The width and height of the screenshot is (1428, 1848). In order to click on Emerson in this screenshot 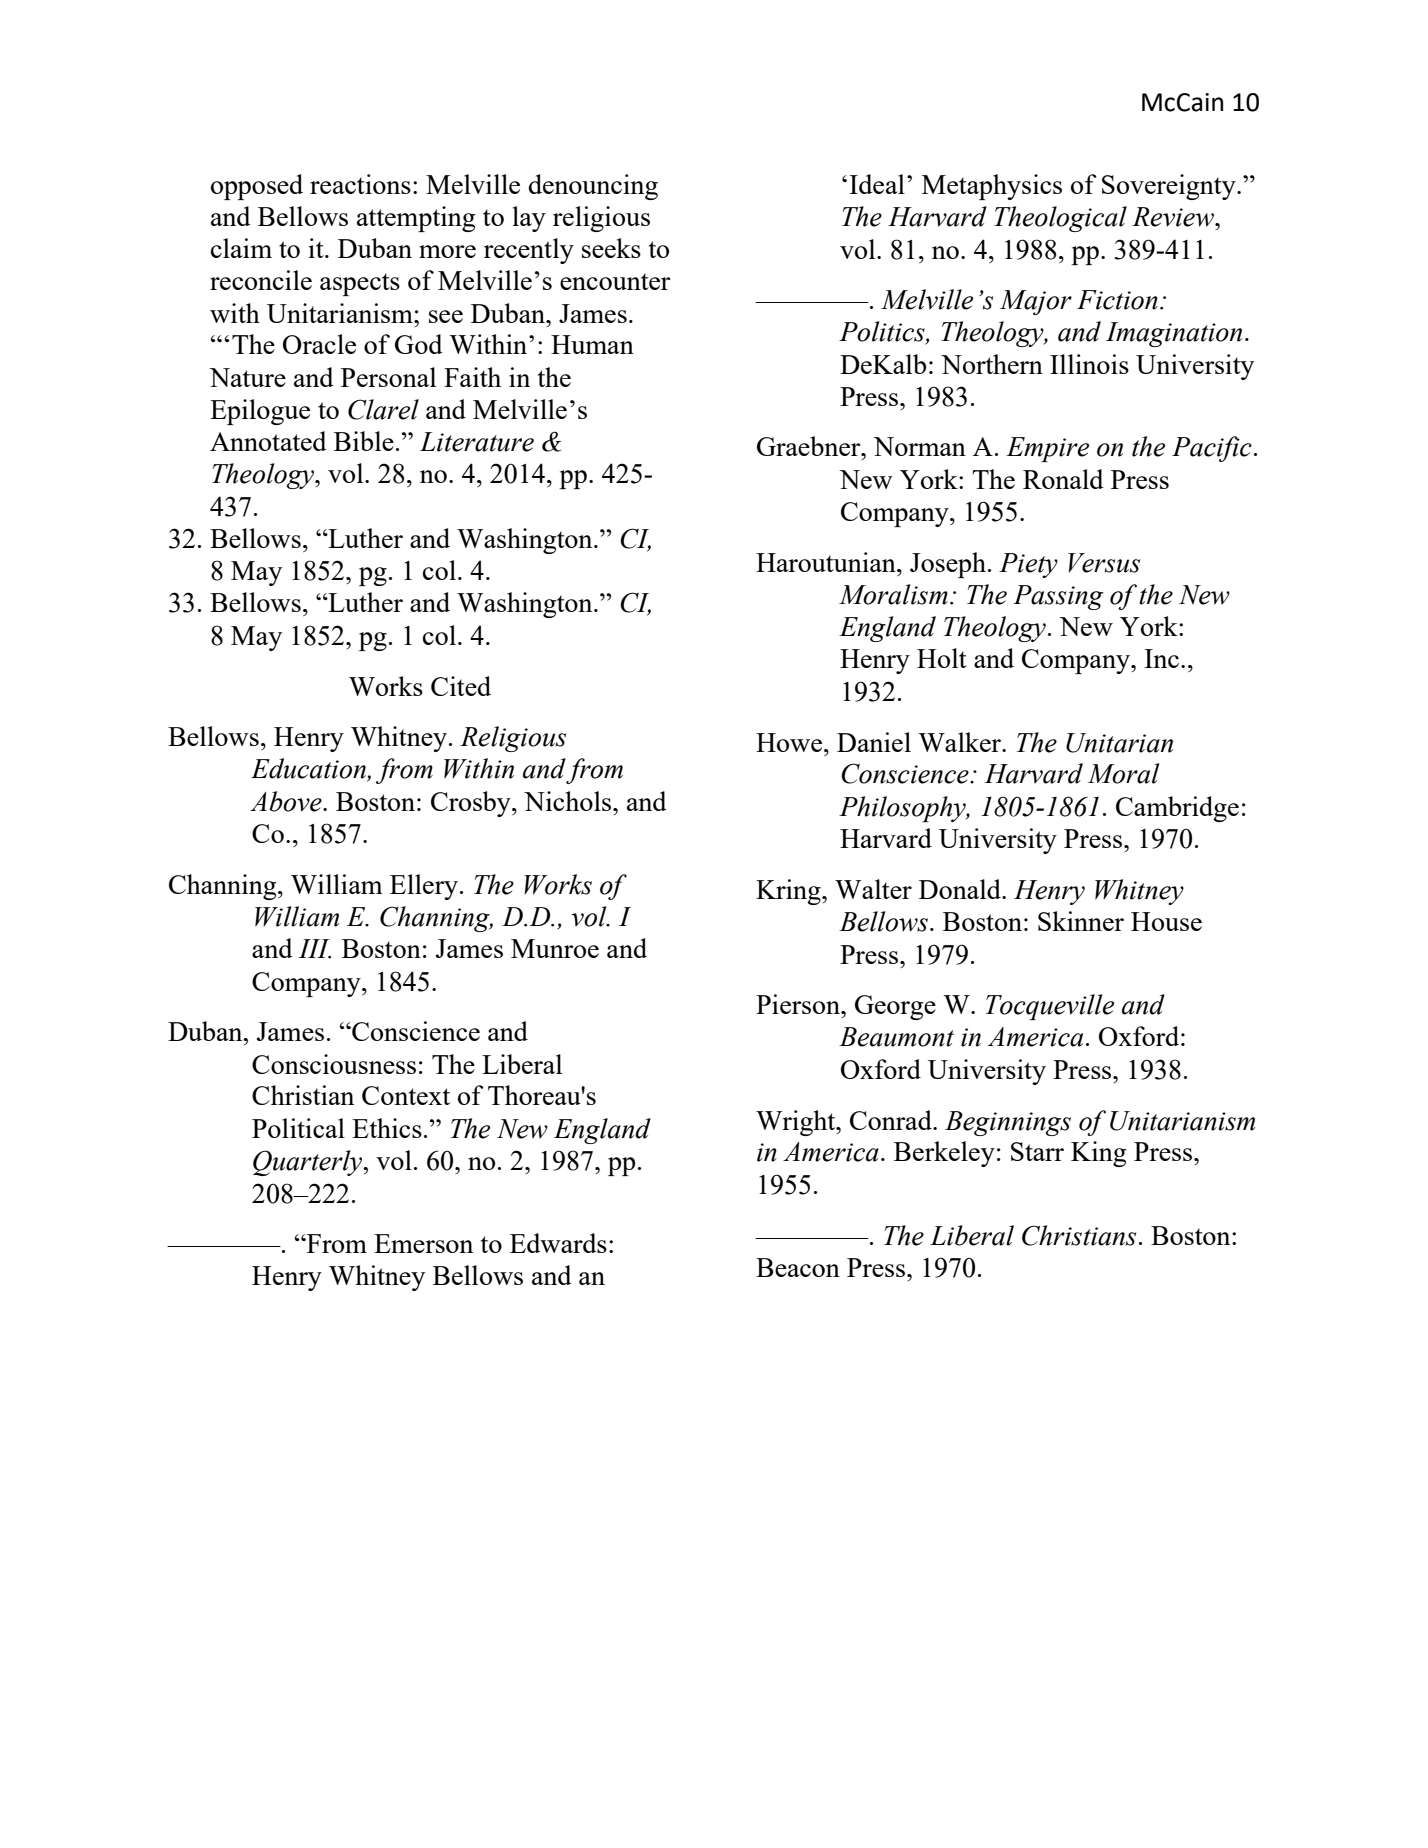, I will do `click(423, 1243)`.
